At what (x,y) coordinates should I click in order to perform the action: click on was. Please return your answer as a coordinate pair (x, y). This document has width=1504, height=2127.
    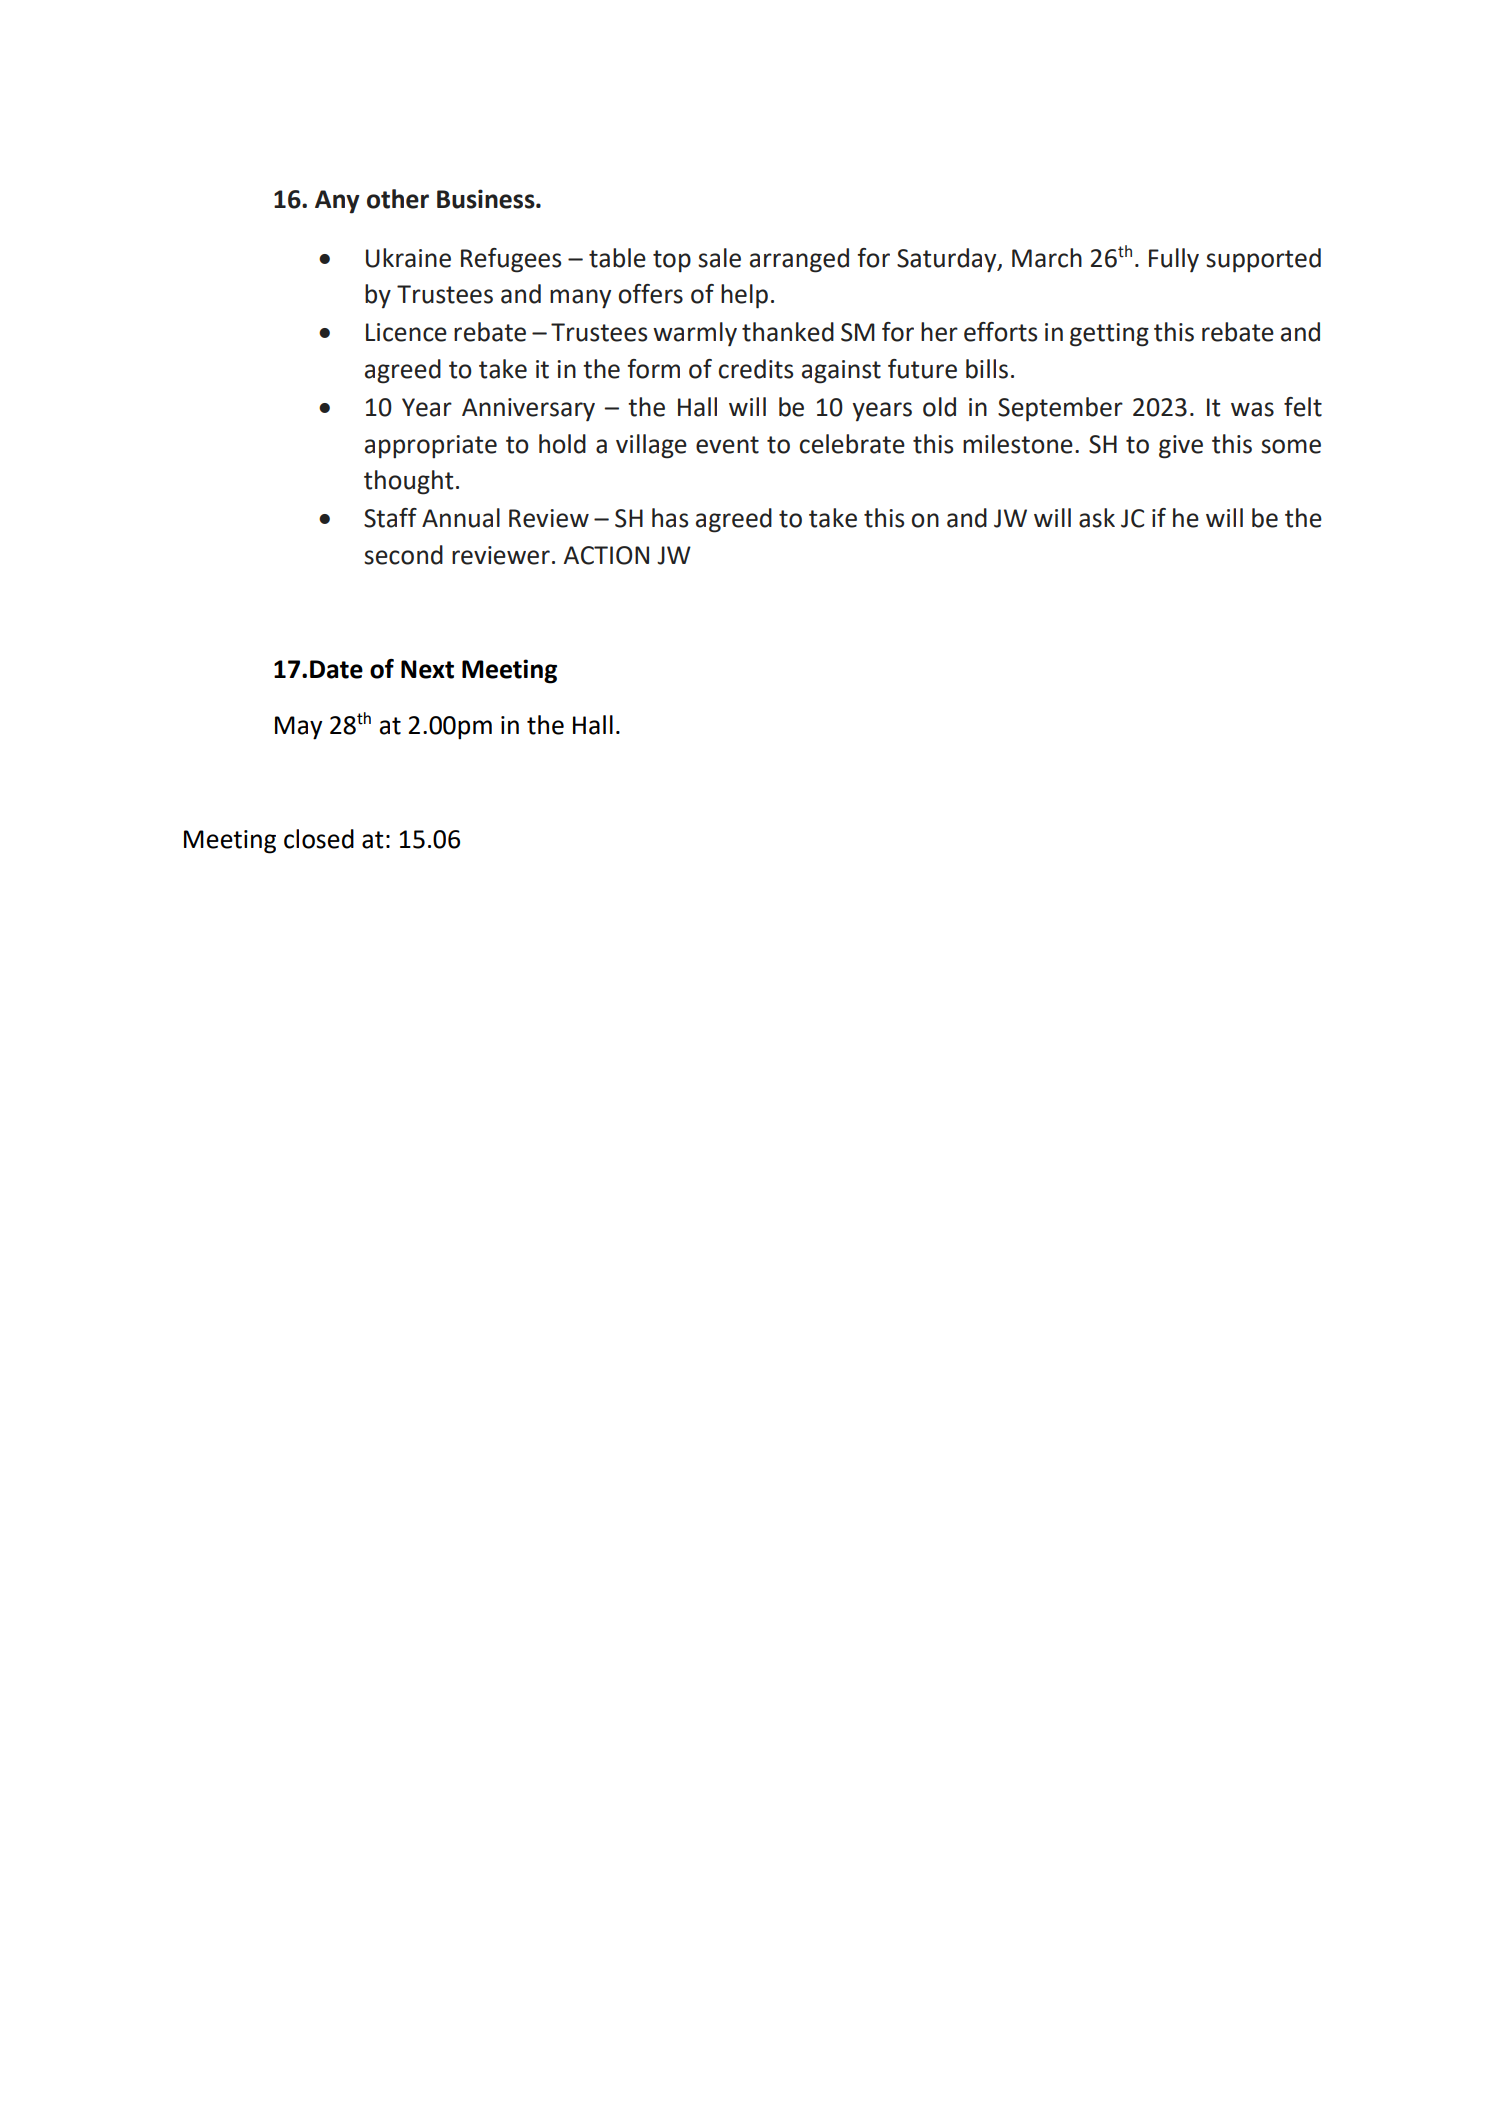
    Looking at the image, I should click on (1252, 409).
